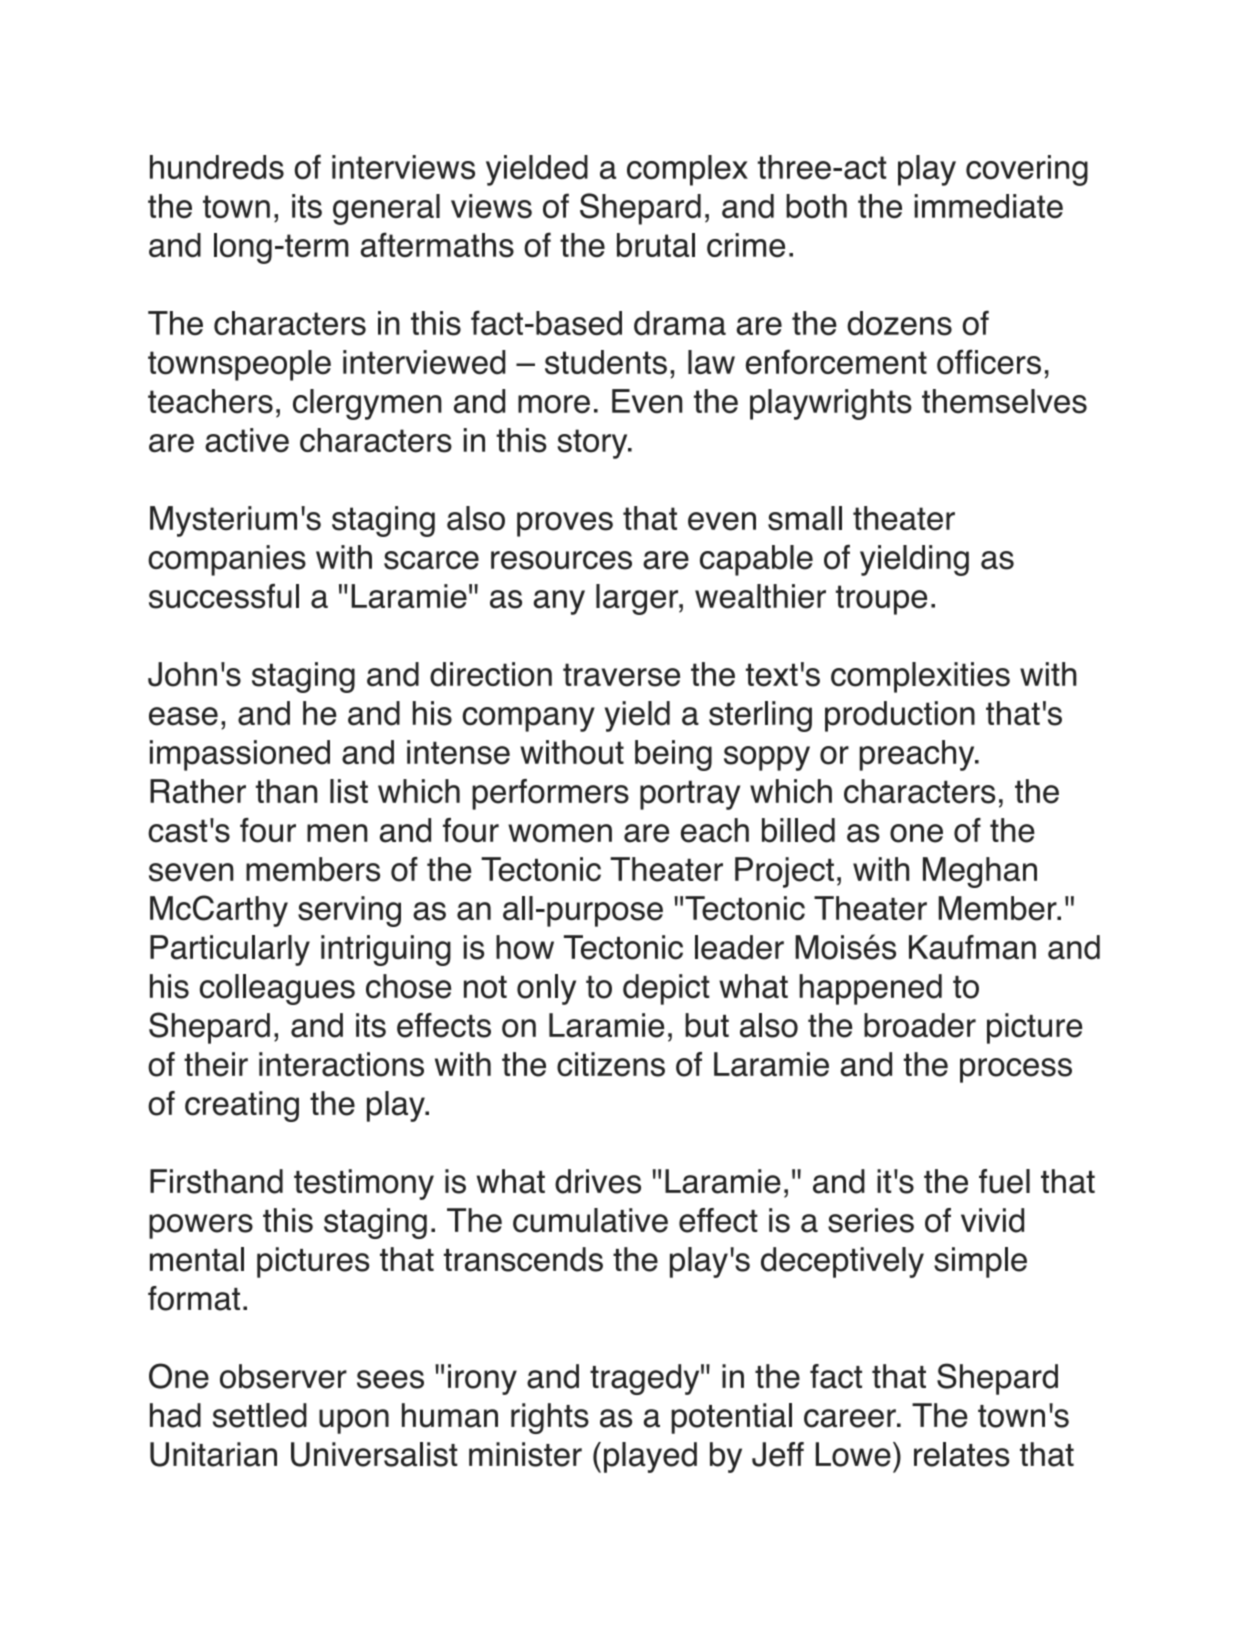 This document has height=1626, width=1256. Describe the element at coordinates (988, 206) in the document. I see `immediate` at that location.
